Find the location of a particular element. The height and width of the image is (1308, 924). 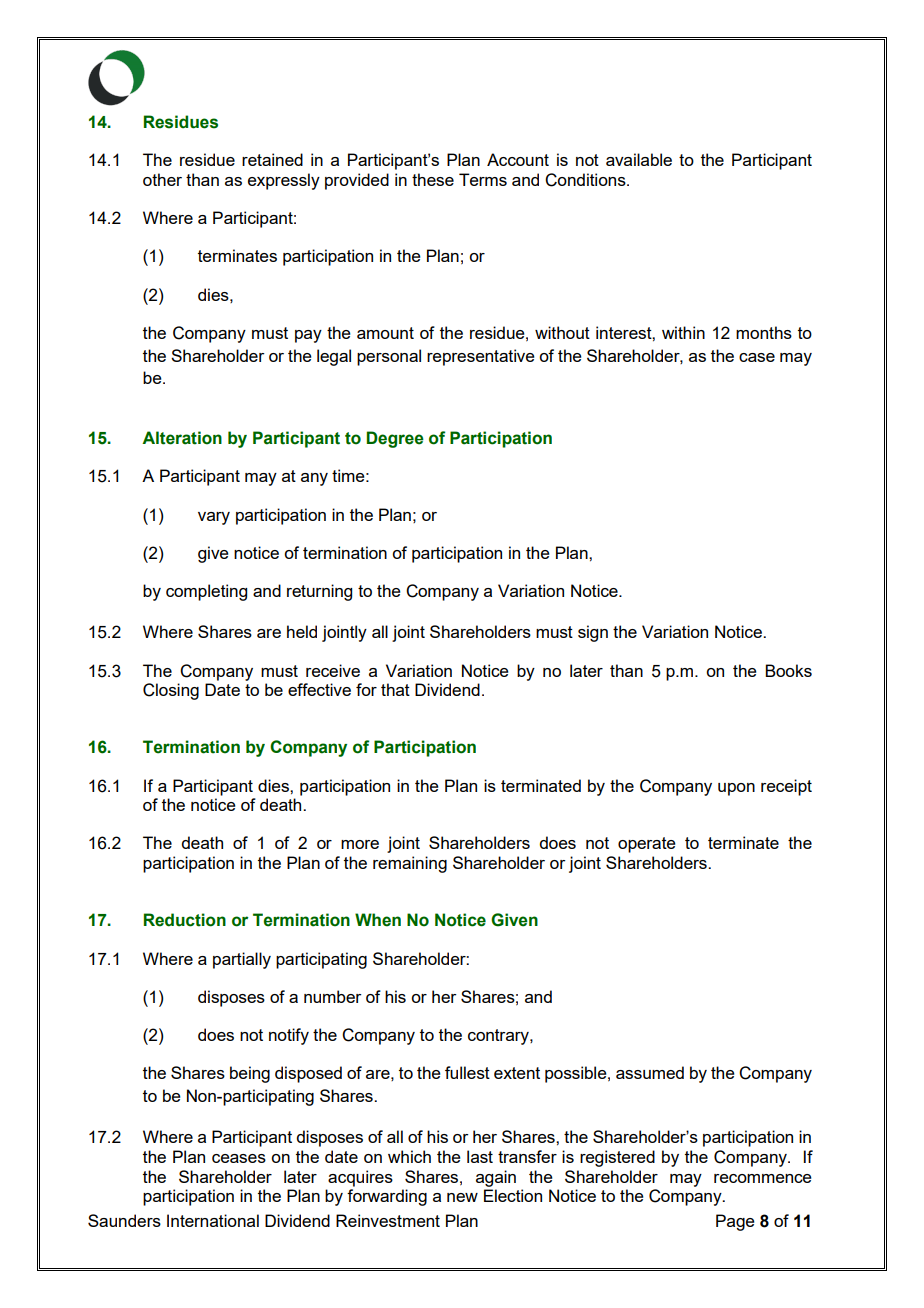

other is located at coordinates (162, 179).
